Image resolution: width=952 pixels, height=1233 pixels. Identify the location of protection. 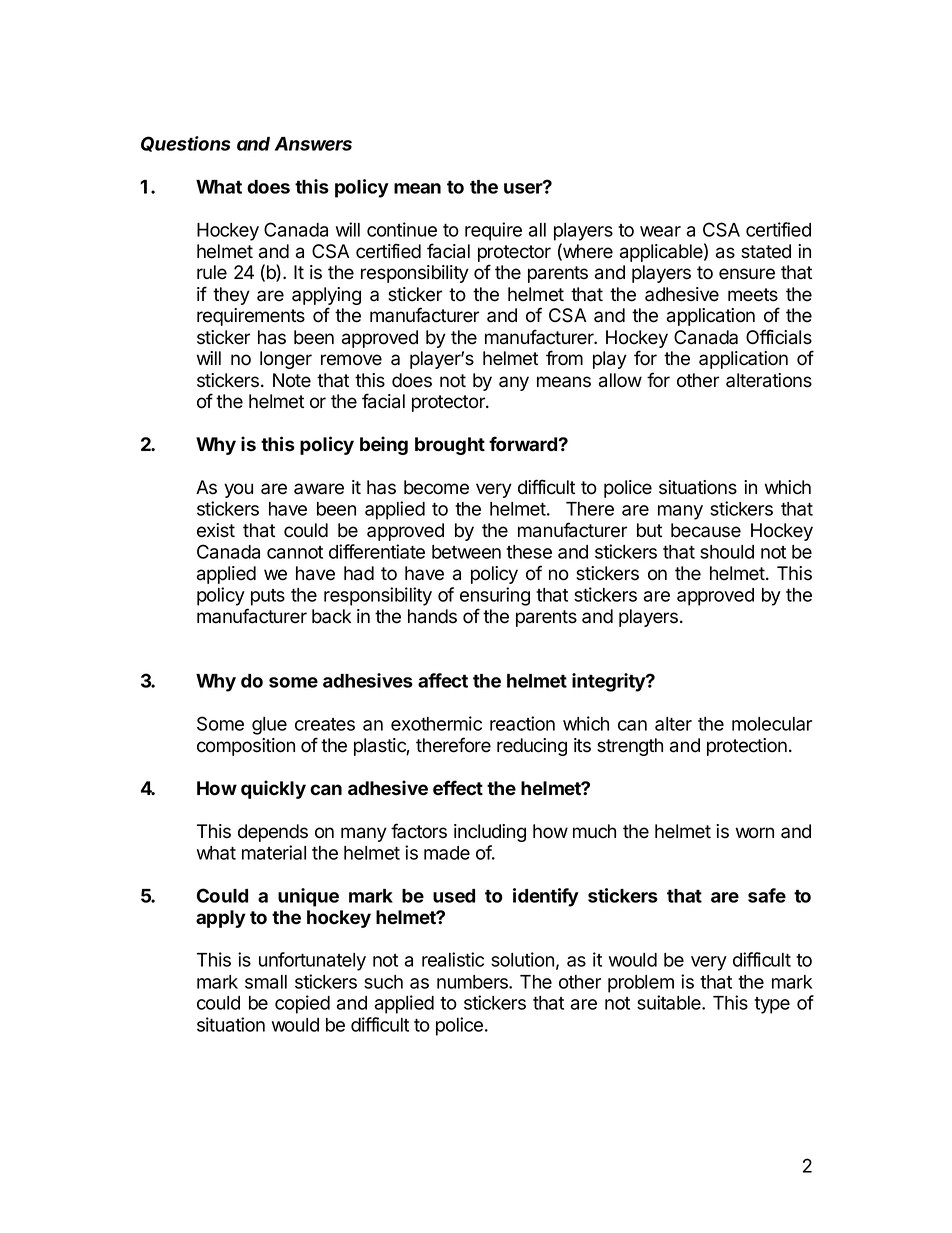
(747, 747).
